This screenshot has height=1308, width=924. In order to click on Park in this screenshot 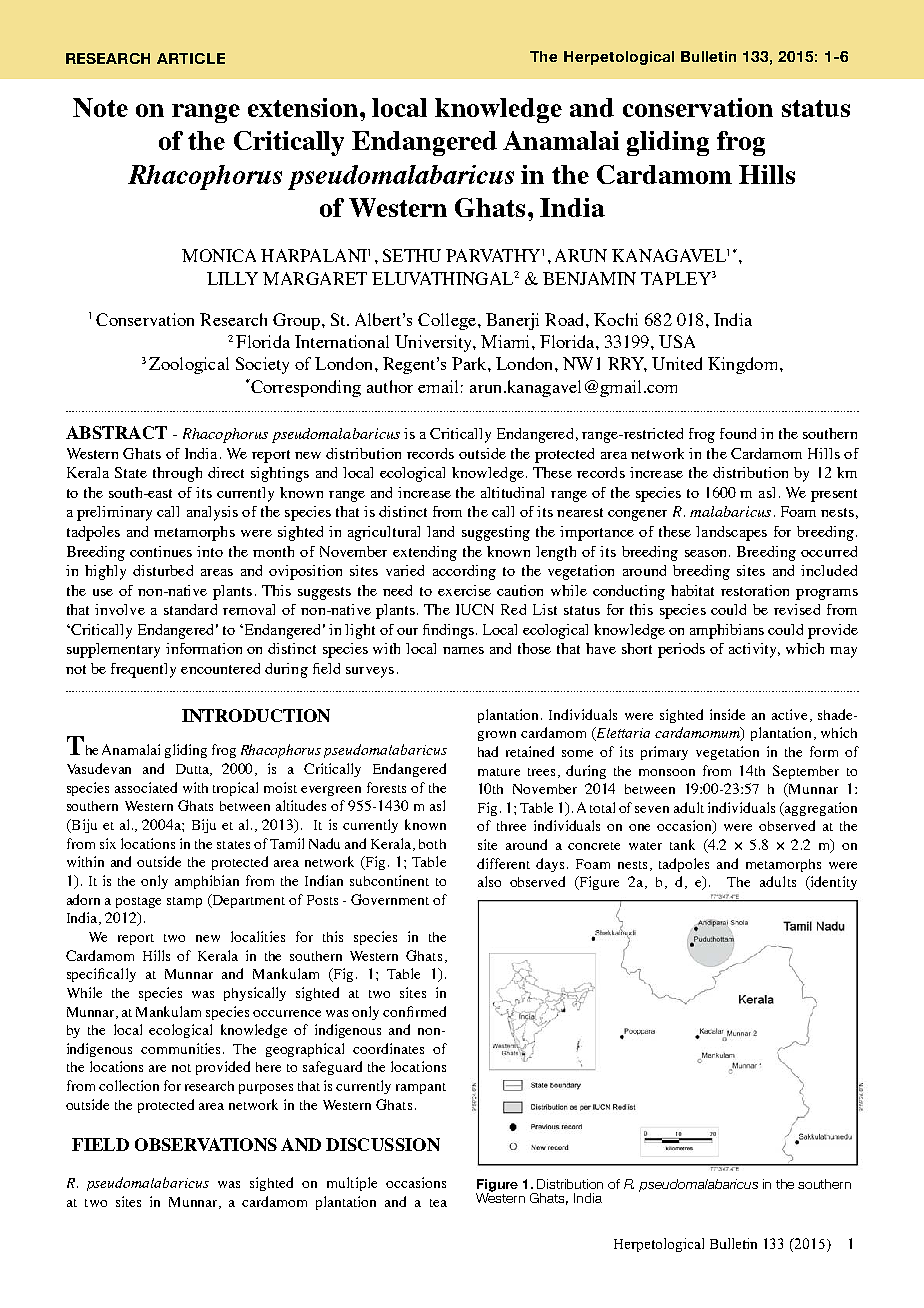, I will do `click(470, 363)`.
